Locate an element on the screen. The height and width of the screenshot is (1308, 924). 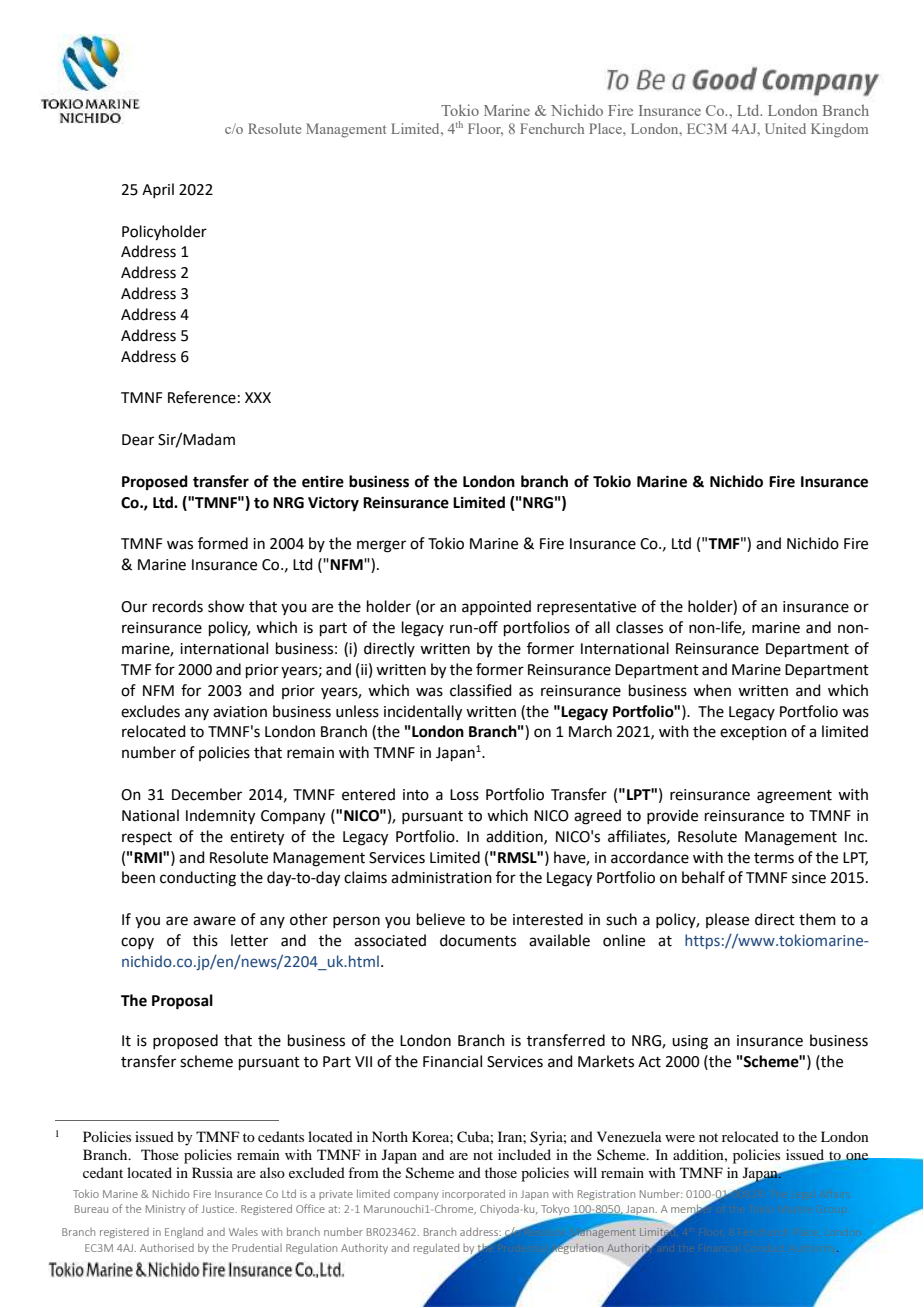
this is located at coordinates (205, 940).
